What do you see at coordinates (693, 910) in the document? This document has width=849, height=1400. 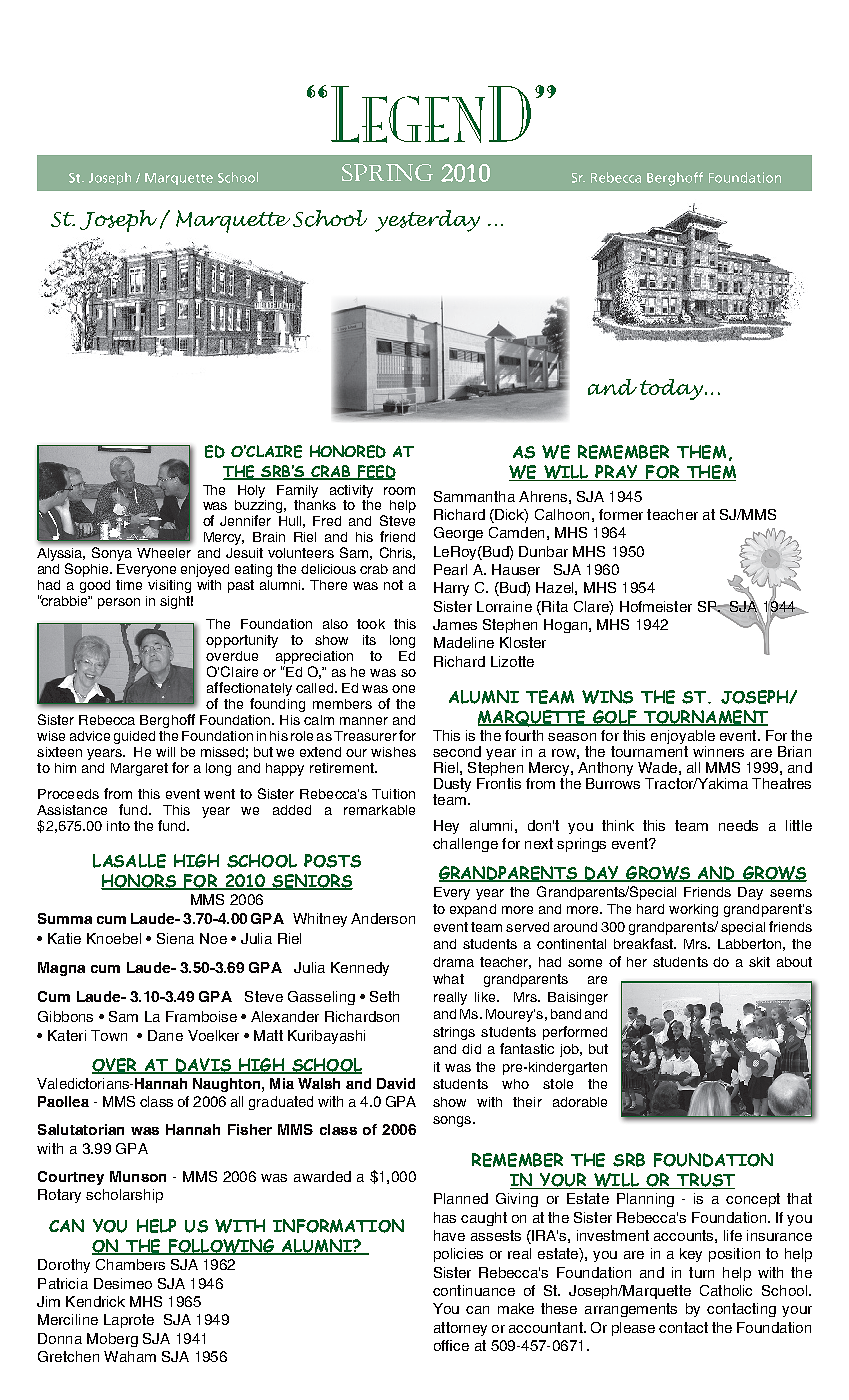 I see `working` at bounding box center [693, 910].
